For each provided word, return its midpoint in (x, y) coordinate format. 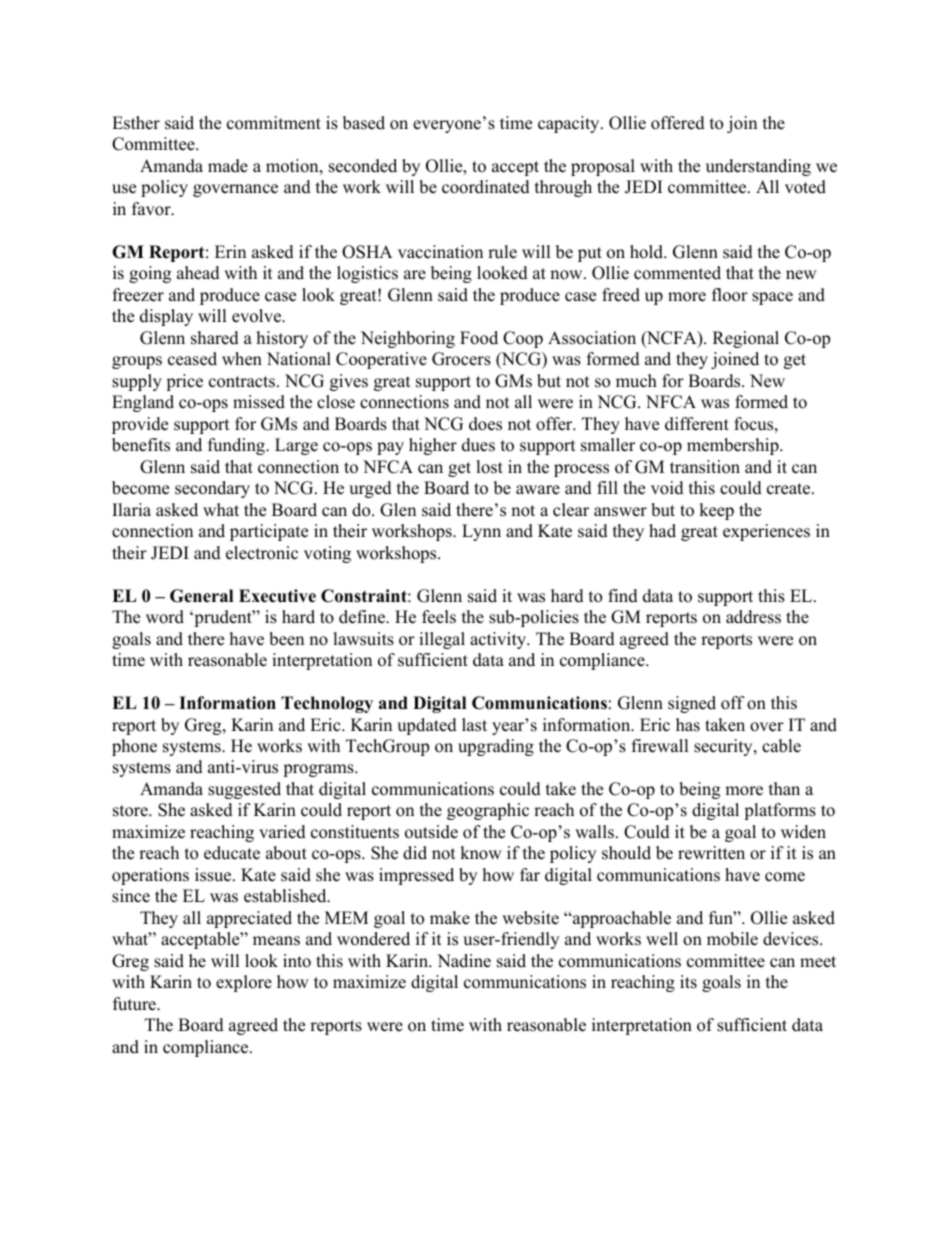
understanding (758, 167)
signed (692, 704)
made (228, 166)
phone (134, 747)
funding (237, 446)
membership (734, 446)
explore (244, 983)
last (474, 725)
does (485, 424)
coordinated (486, 187)
